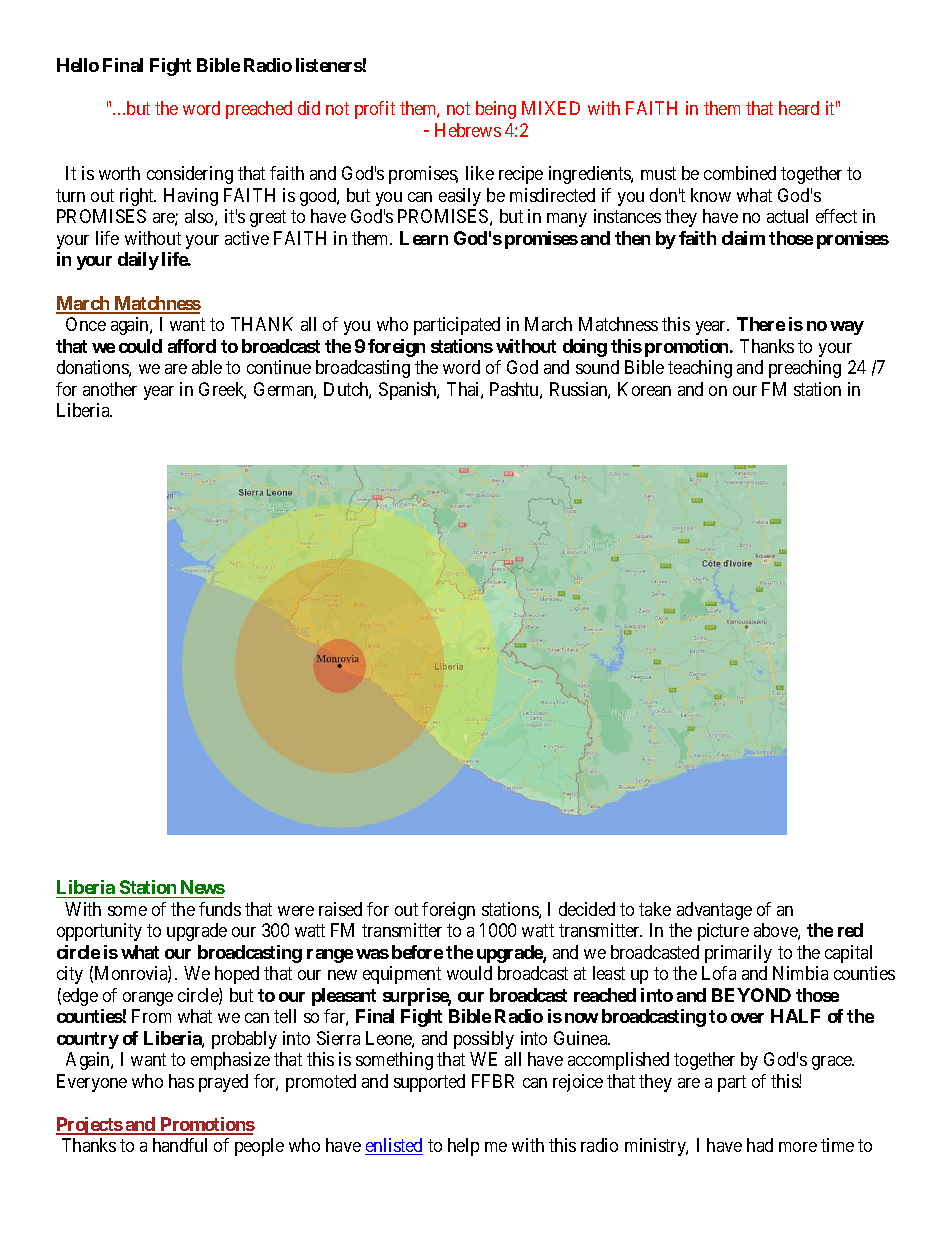 The image size is (952, 1233). I want to click on heard, so click(799, 108).
